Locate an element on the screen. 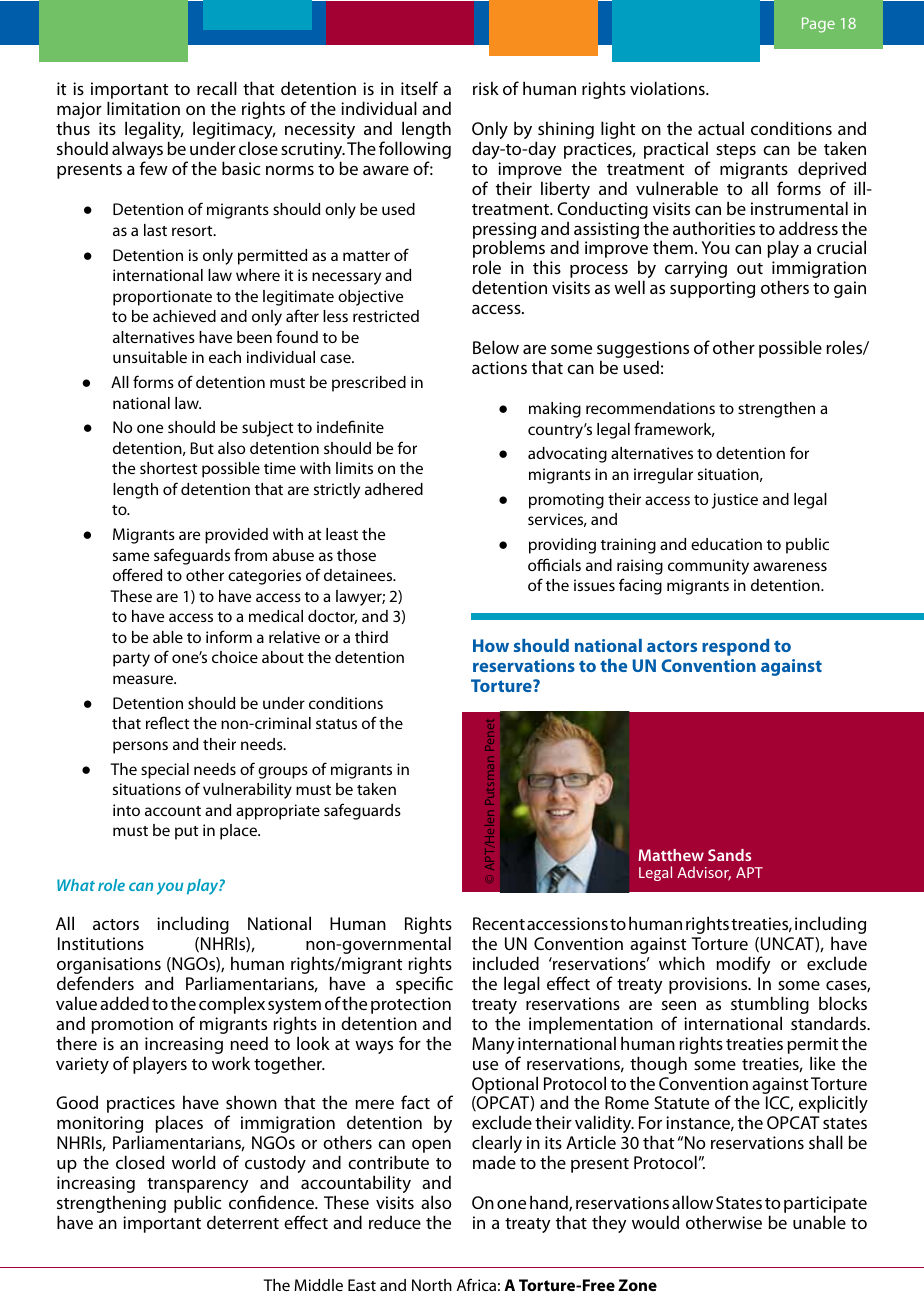 This screenshot has width=924, height=1308. Sands is located at coordinates (729, 855).
